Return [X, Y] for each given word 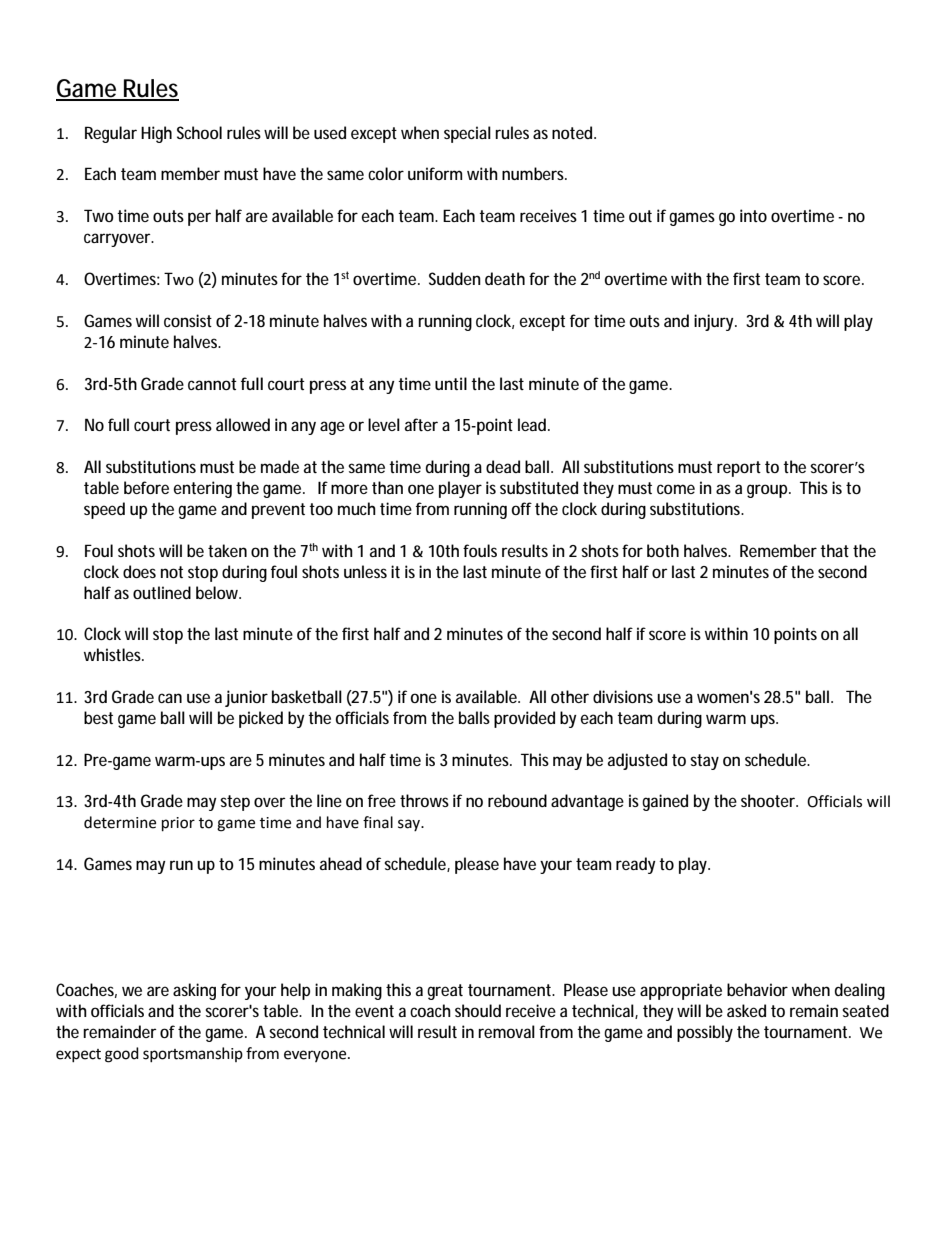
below [218, 592]
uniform [435, 173]
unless [365, 571]
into [753, 215]
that [834, 550]
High [156, 134]
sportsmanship [193, 1054]
